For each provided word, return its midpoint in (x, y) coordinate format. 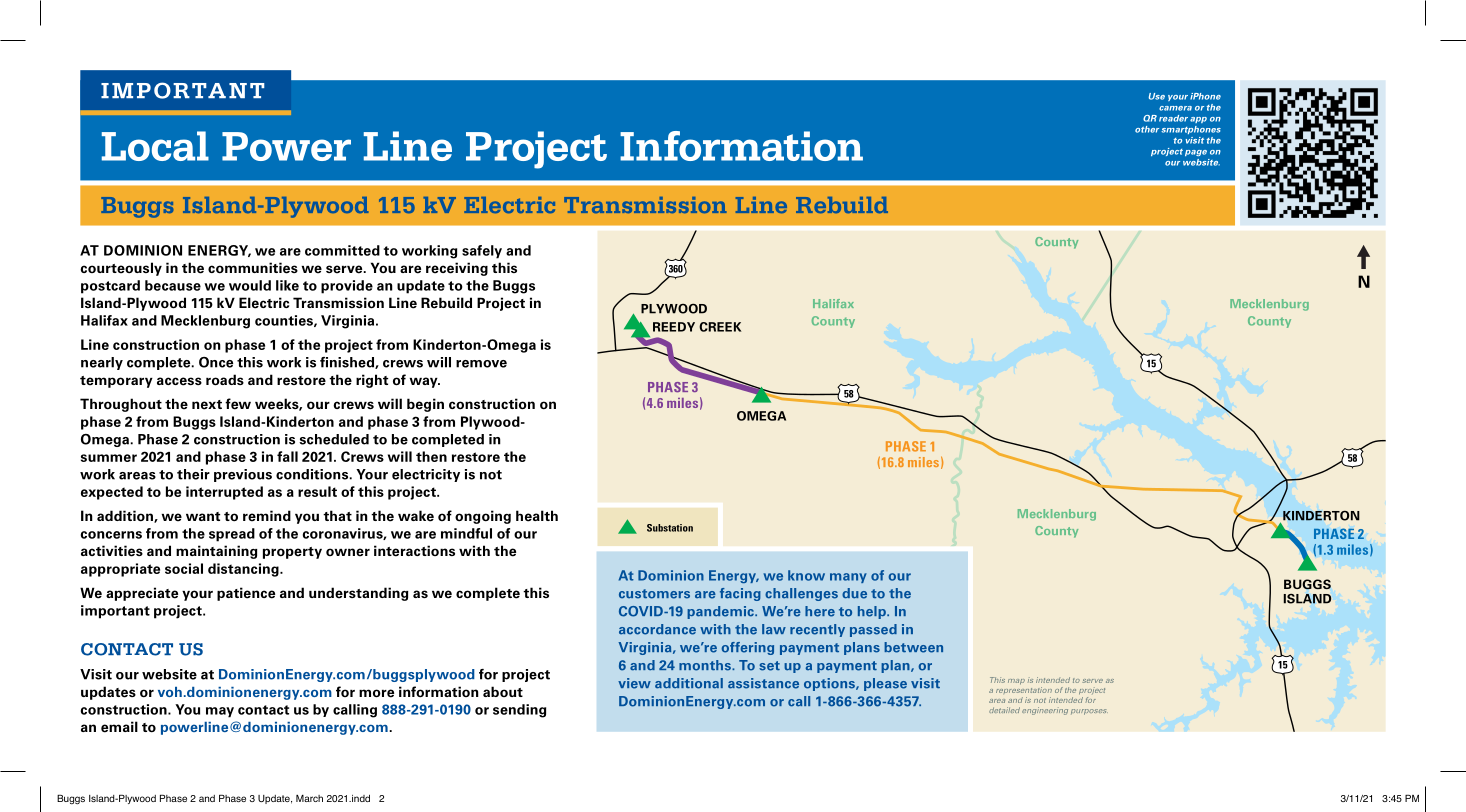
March (309, 798)
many (848, 578)
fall (287, 456)
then (431, 456)
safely (482, 252)
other (1147, 129)
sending (519, 711)
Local (155, 146)
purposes (1089, 712)
